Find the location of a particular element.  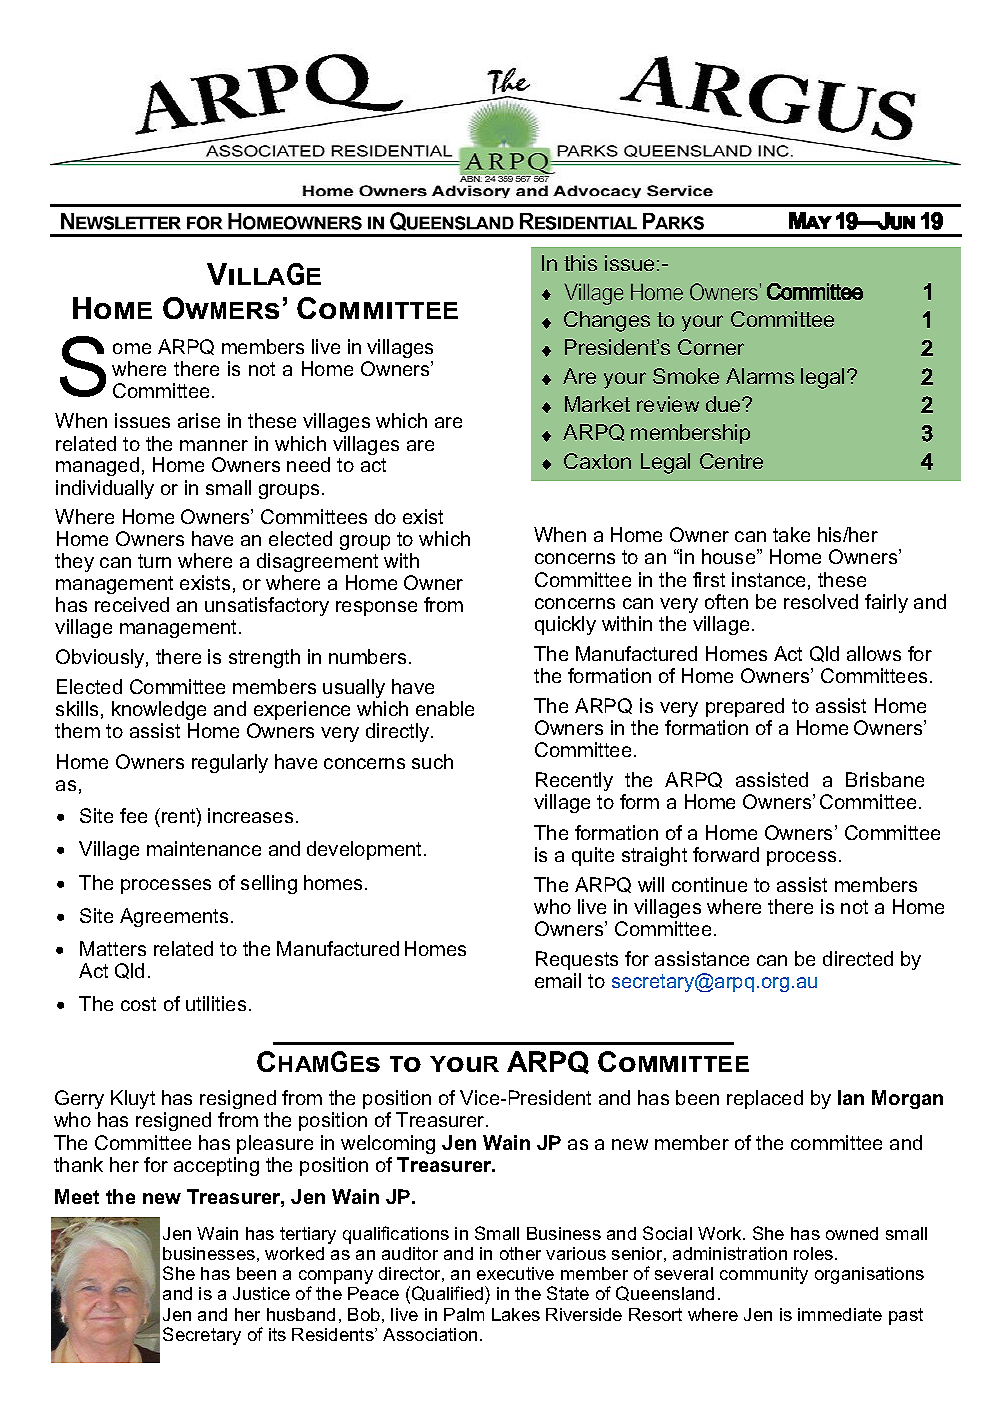

Brisbane is located at coordinates (885, 779).
